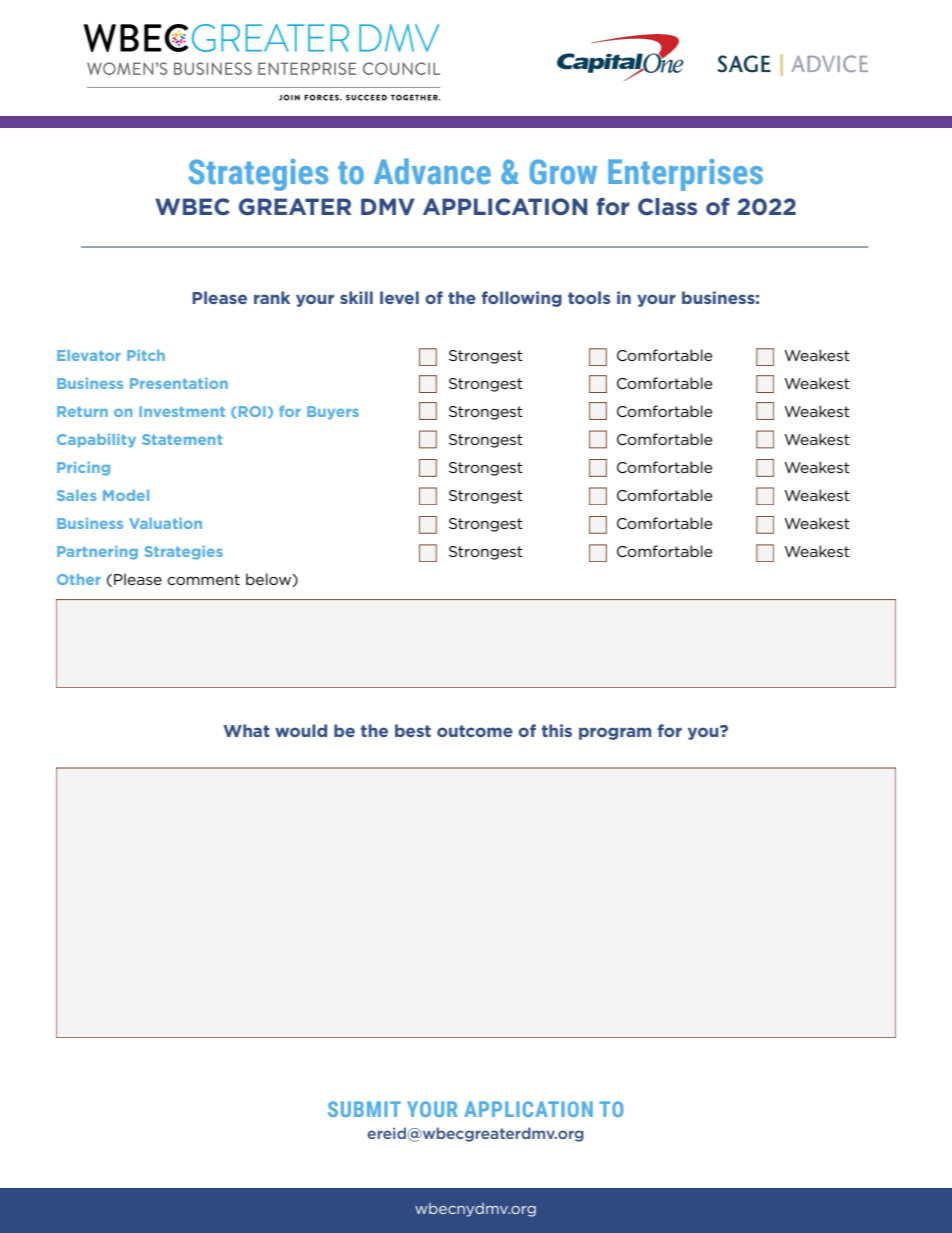 The width and height of the screenshot is (952, 1233). I want to click on Advance, so click(432, 171).
